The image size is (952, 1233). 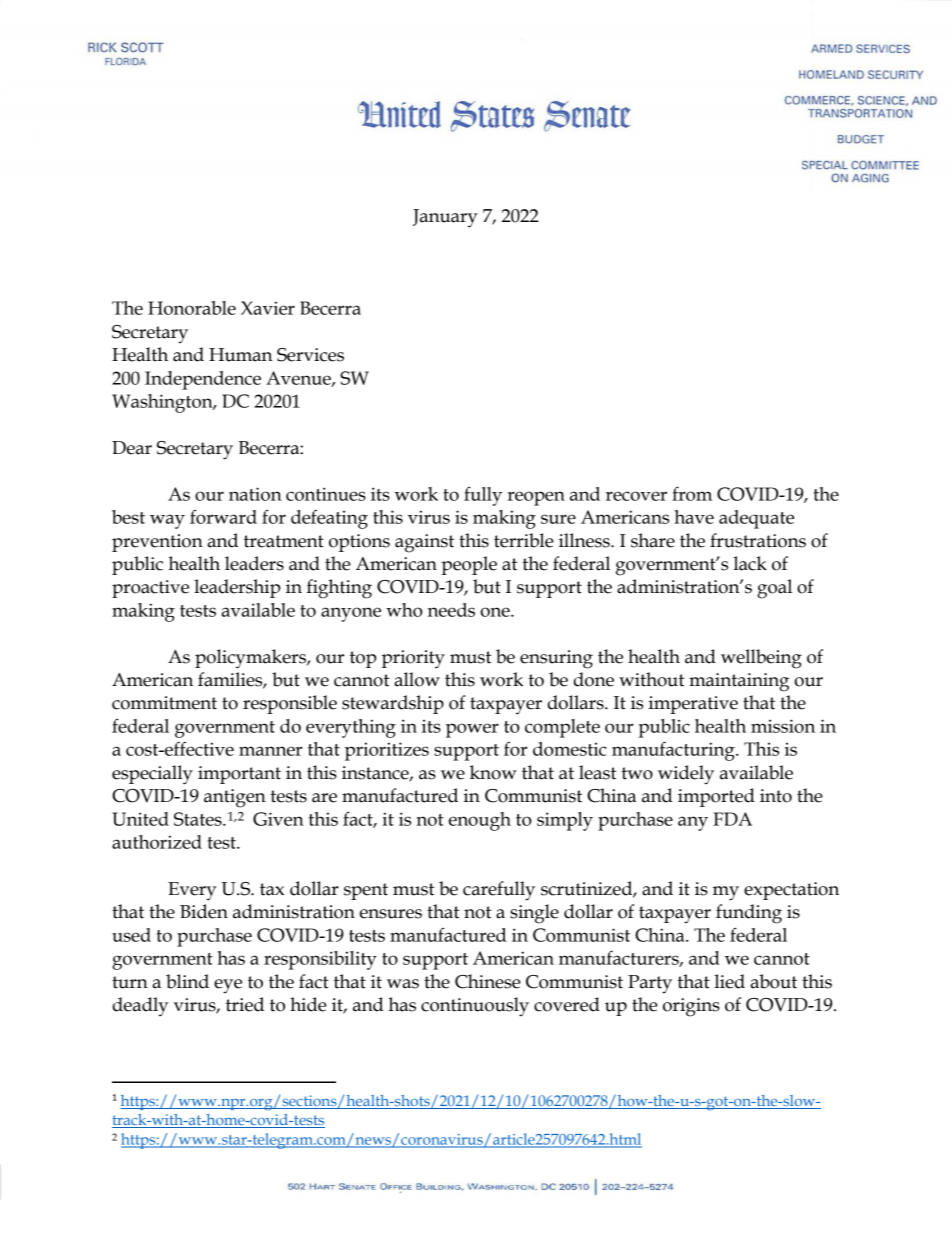 I want to click on from, so click(x=692, y=493).
